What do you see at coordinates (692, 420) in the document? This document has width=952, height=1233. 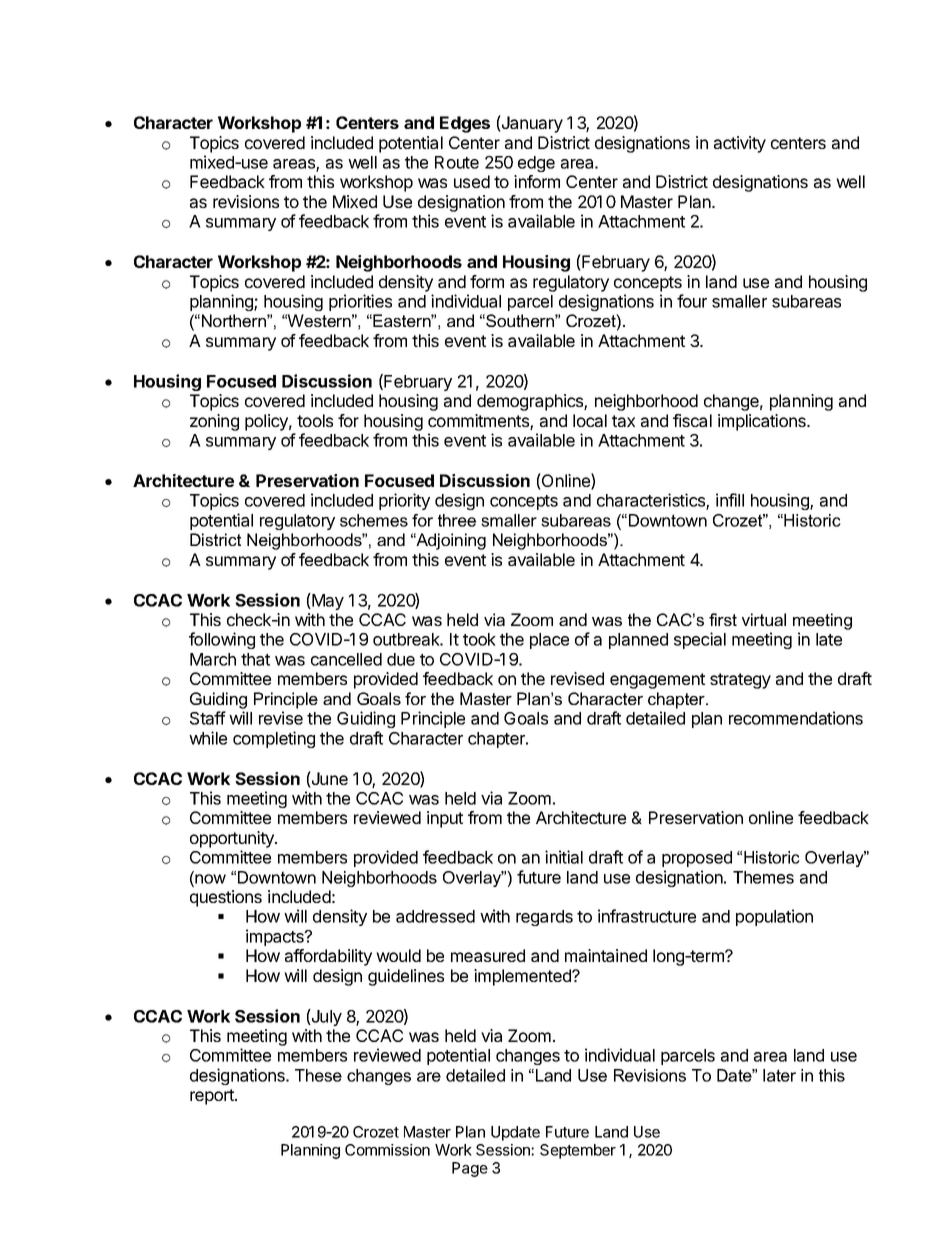 I see `fiscal` at bounding box center [692, 420].
